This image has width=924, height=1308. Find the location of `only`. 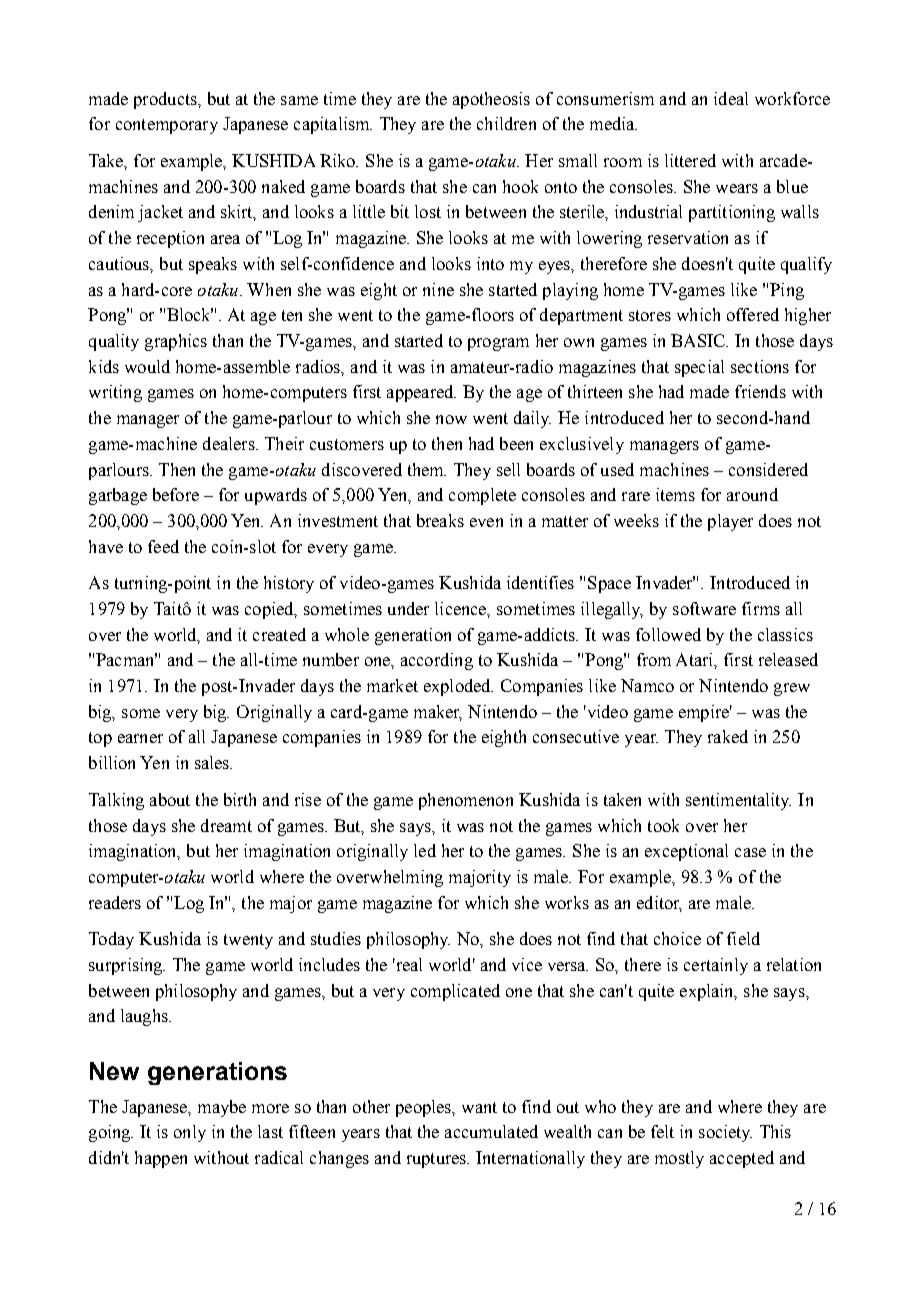

only is located at coordinates (190, 1133).
